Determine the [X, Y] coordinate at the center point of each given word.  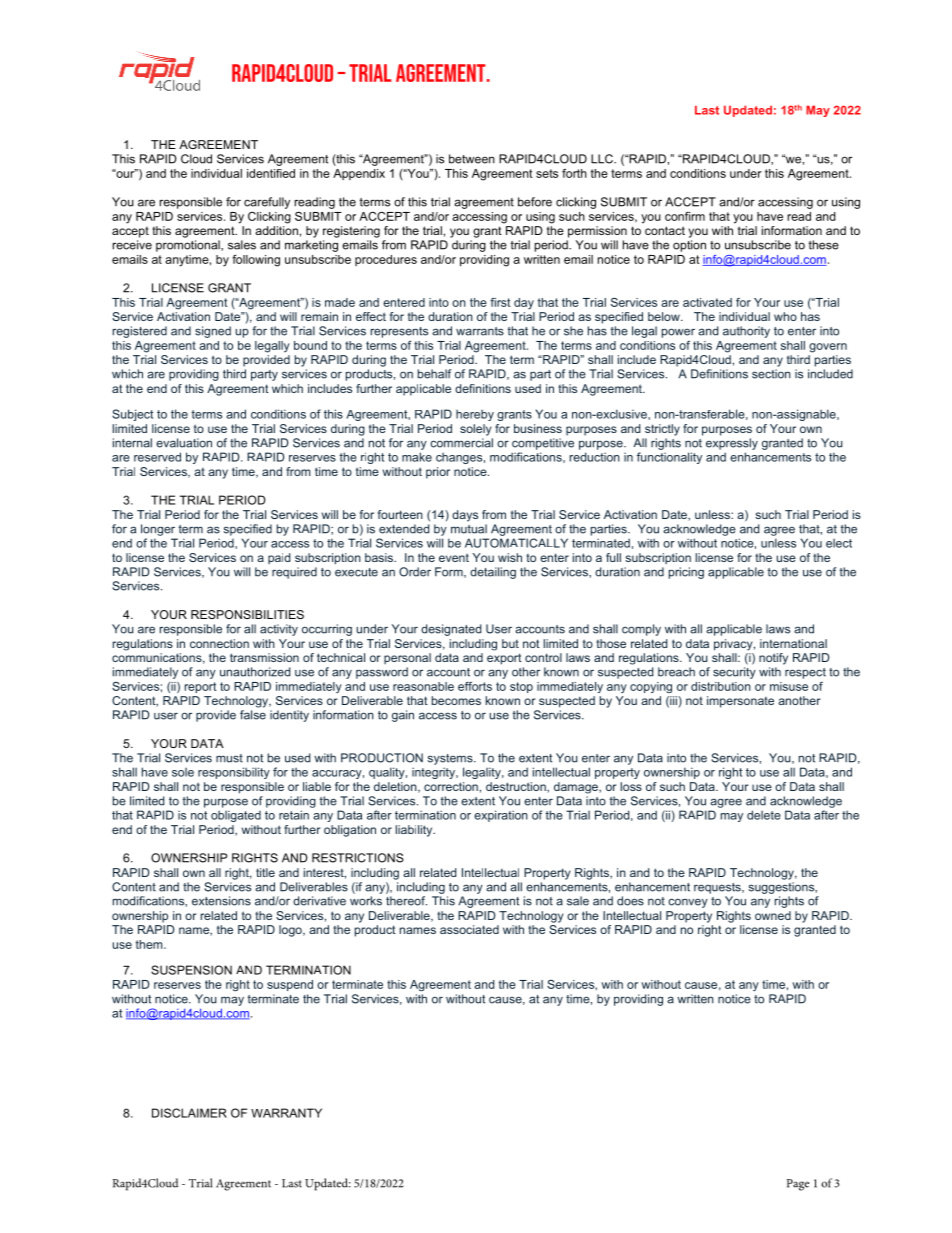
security [734, 673]
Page [798, 1185]
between [472, 159]
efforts [475, 686]
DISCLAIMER [189, 1113]
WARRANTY [286, 1113]
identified [271, 173]
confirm [685, 216]
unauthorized [255, 672]
